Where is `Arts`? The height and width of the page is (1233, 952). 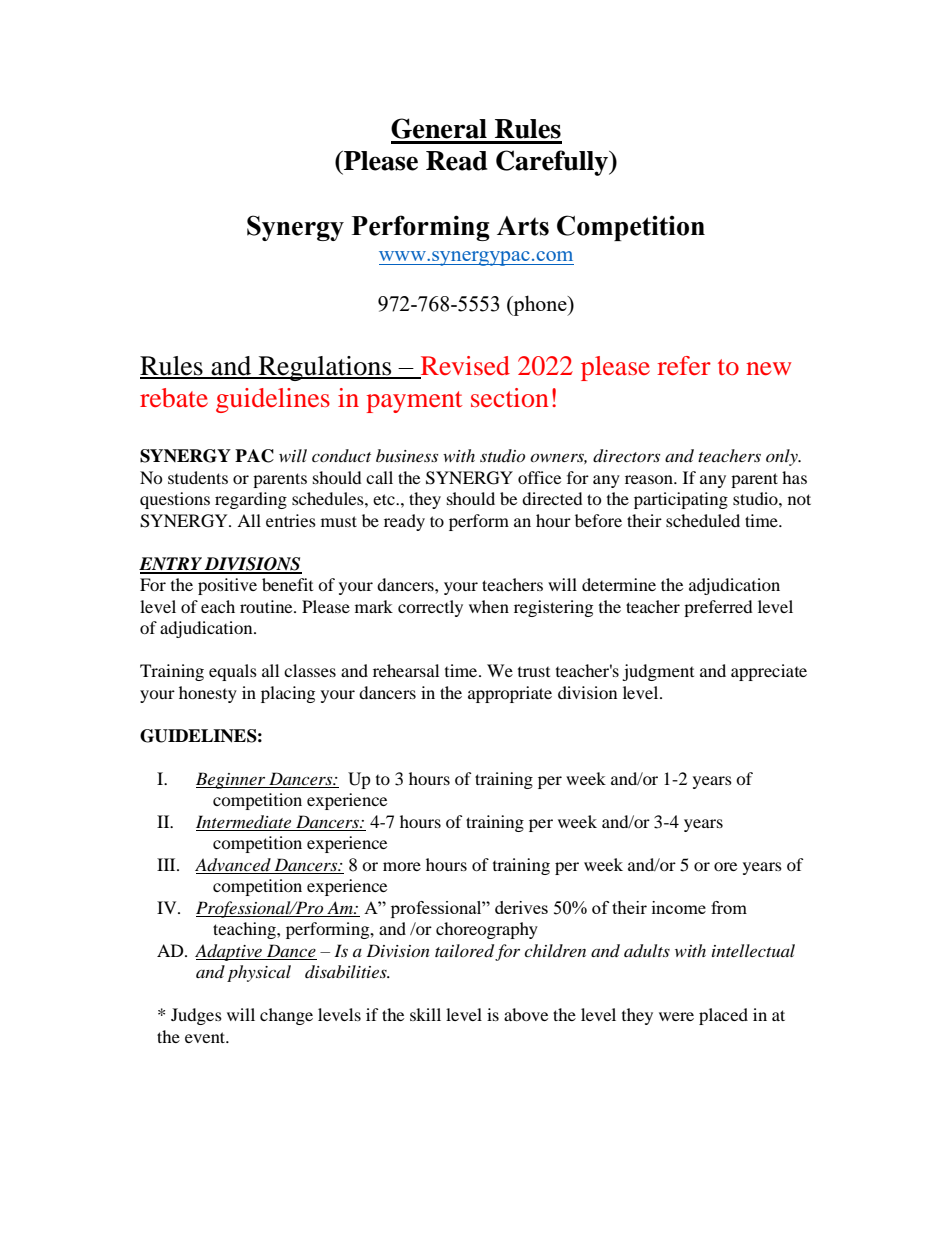
Arts is located at coordinates (523, 226).
